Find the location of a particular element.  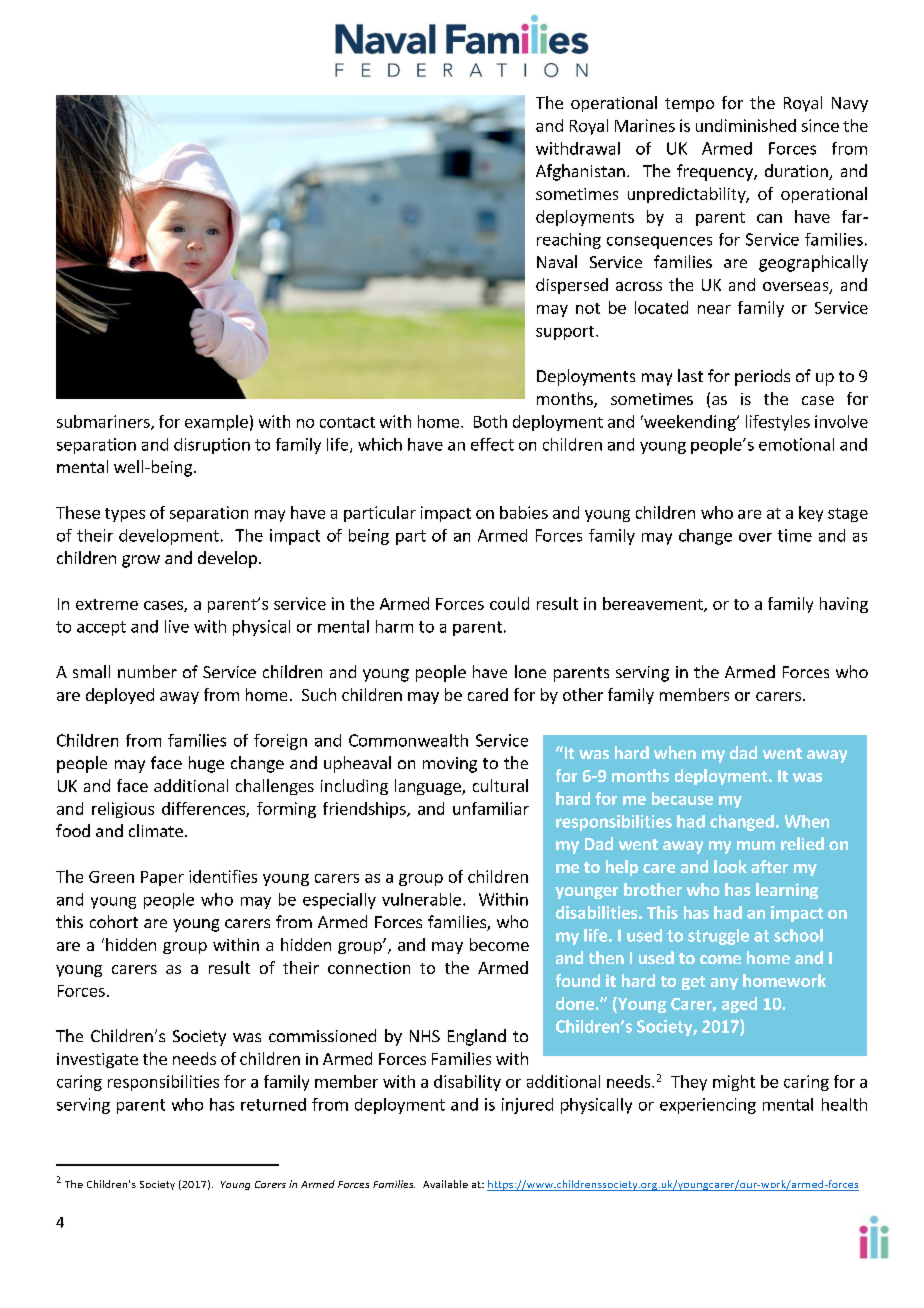

Both is located at coordinates (490, 421).
